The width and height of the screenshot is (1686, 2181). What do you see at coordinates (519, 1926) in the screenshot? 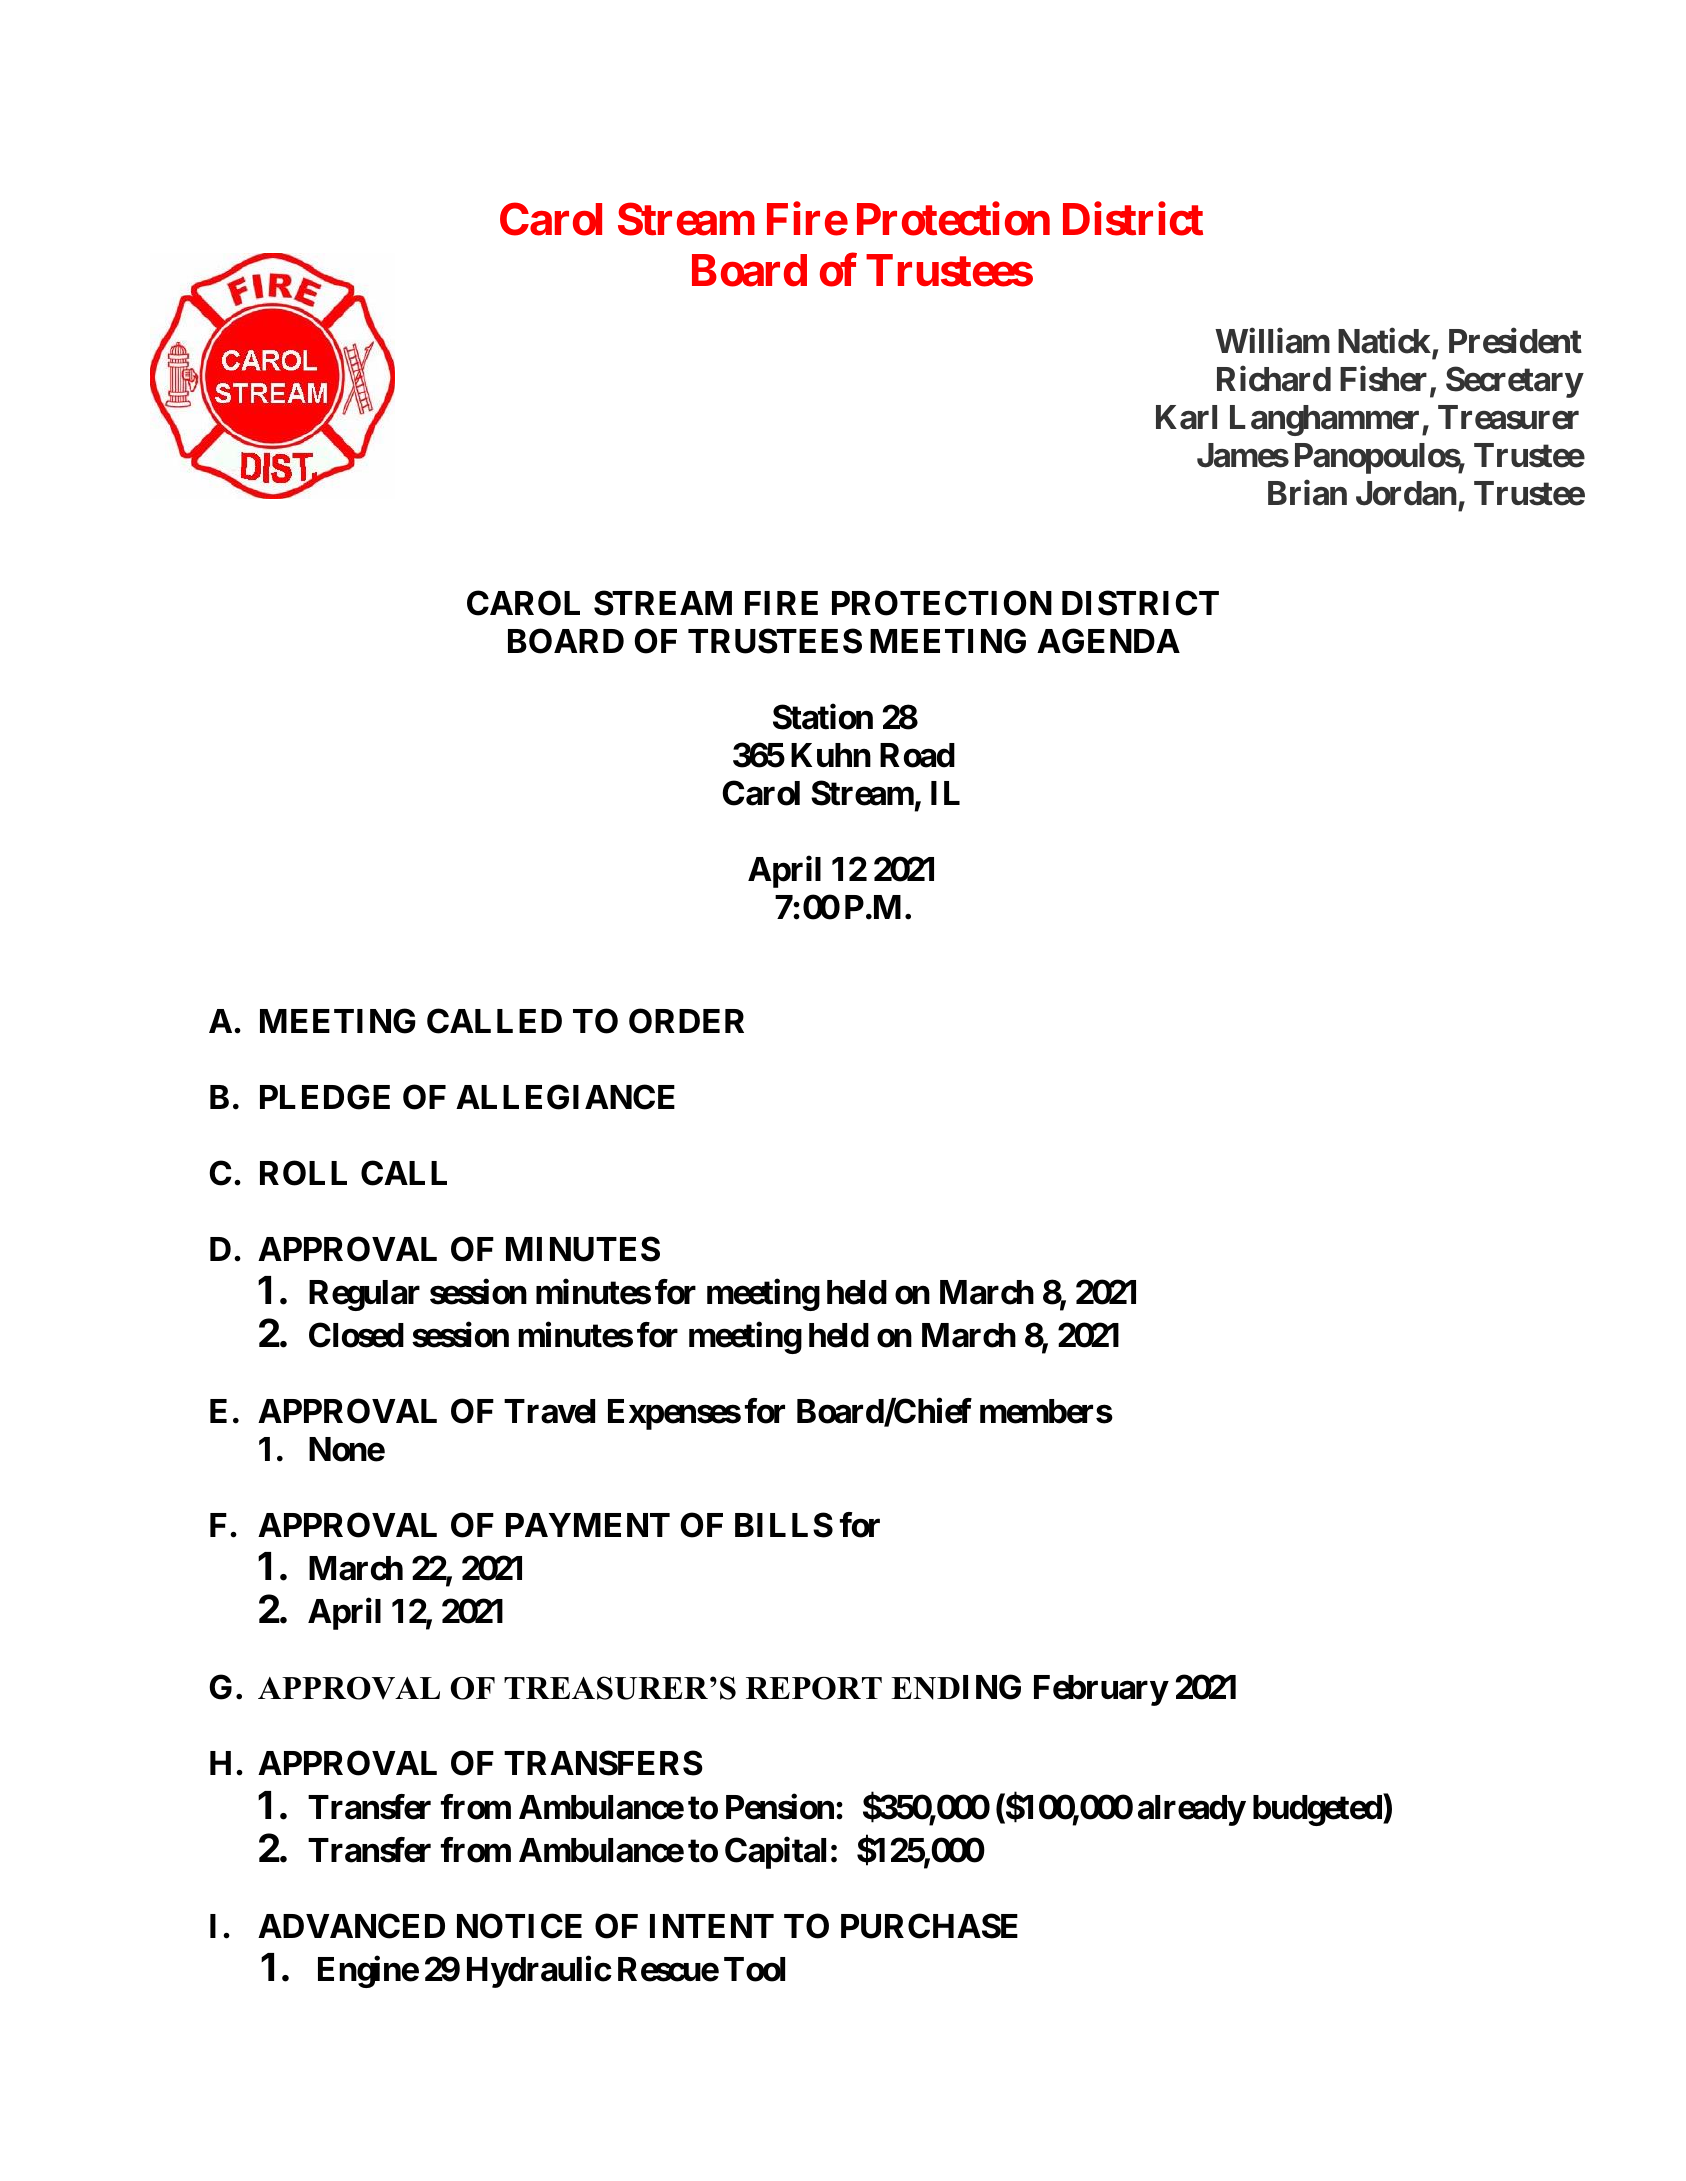
I see `NOTICE` at bounding box center [519, 1926].
